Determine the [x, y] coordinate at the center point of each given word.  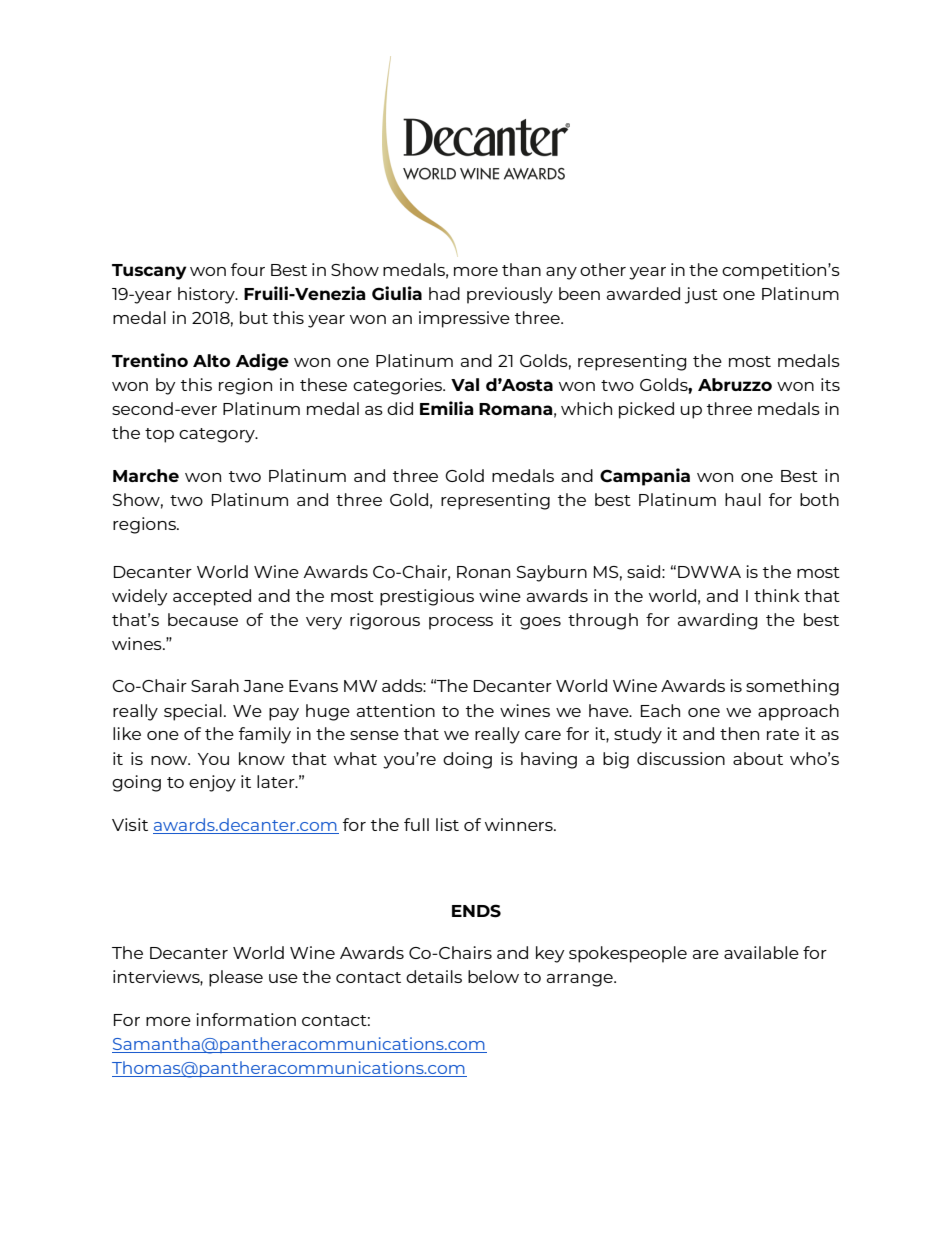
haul [743, 499]
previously [510, 295]
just [701, 295]
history [207, 295]
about [758, 758]
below [493, 976]
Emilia [447, 408]
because [203, 619]
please [236, 978]
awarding [717, 621]
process [461, 623]
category [218, 435]
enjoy [212, 783]
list [447, 824]
